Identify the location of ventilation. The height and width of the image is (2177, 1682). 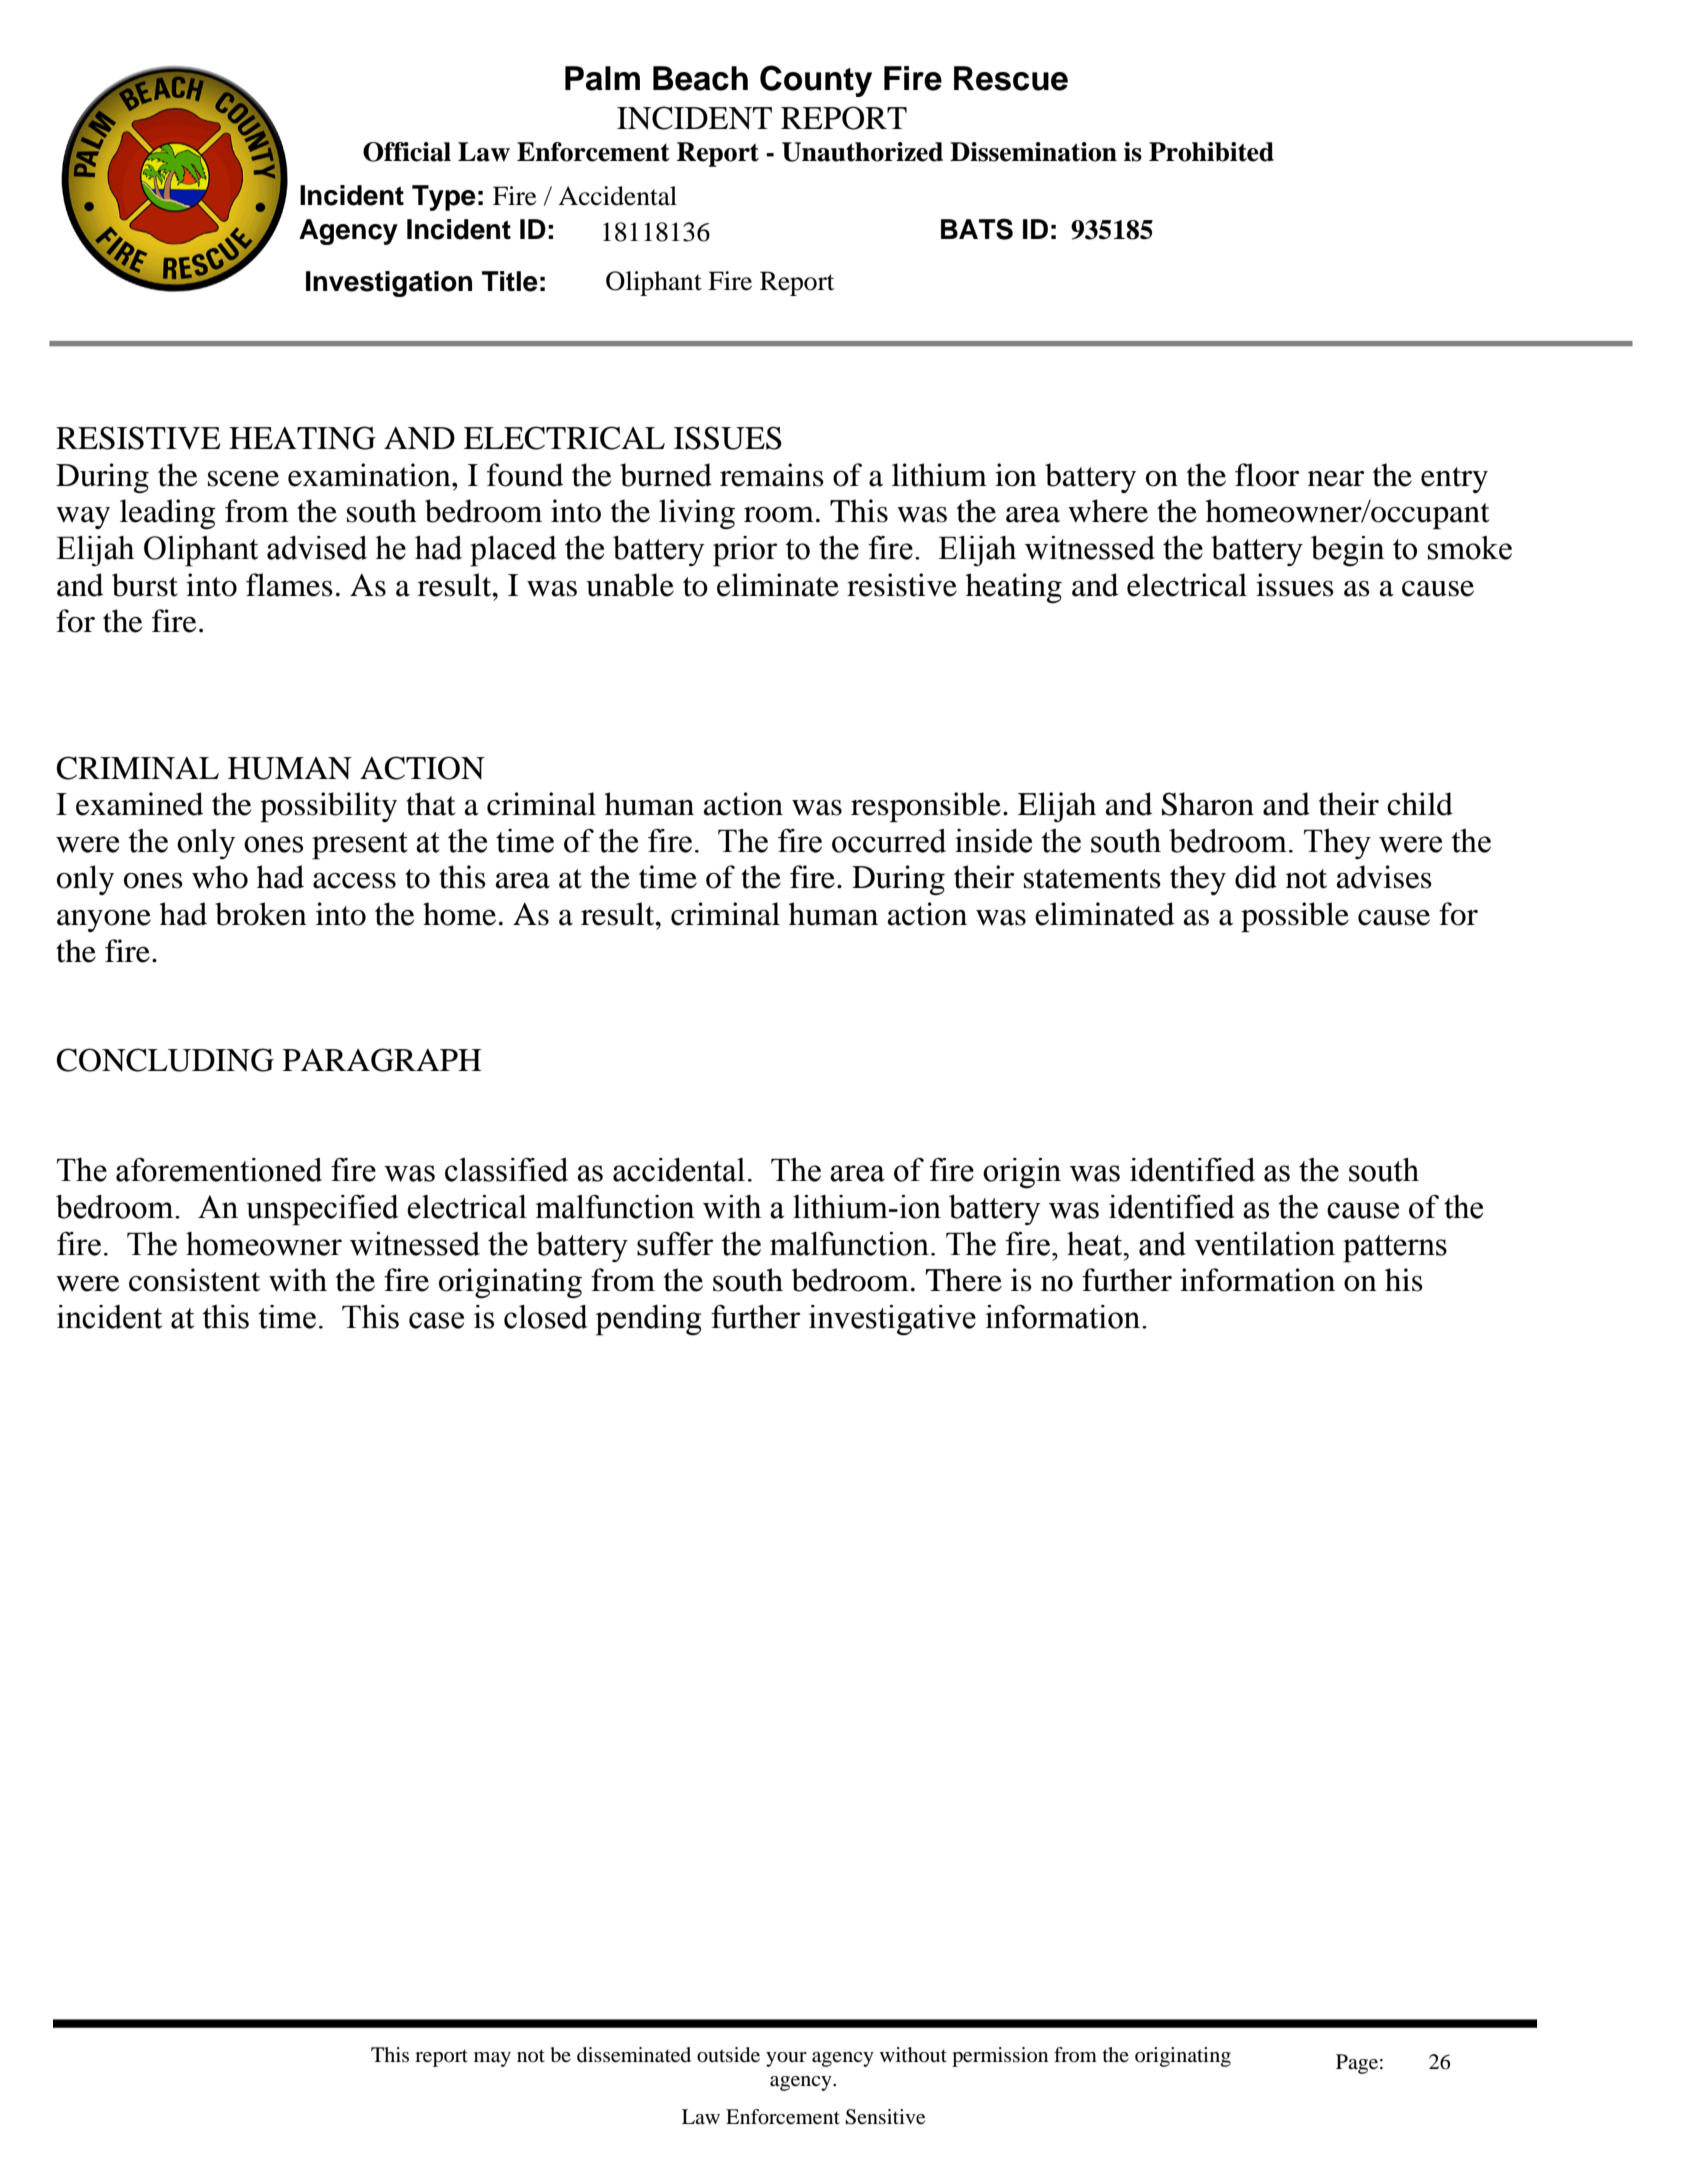
(1264, 1244).
